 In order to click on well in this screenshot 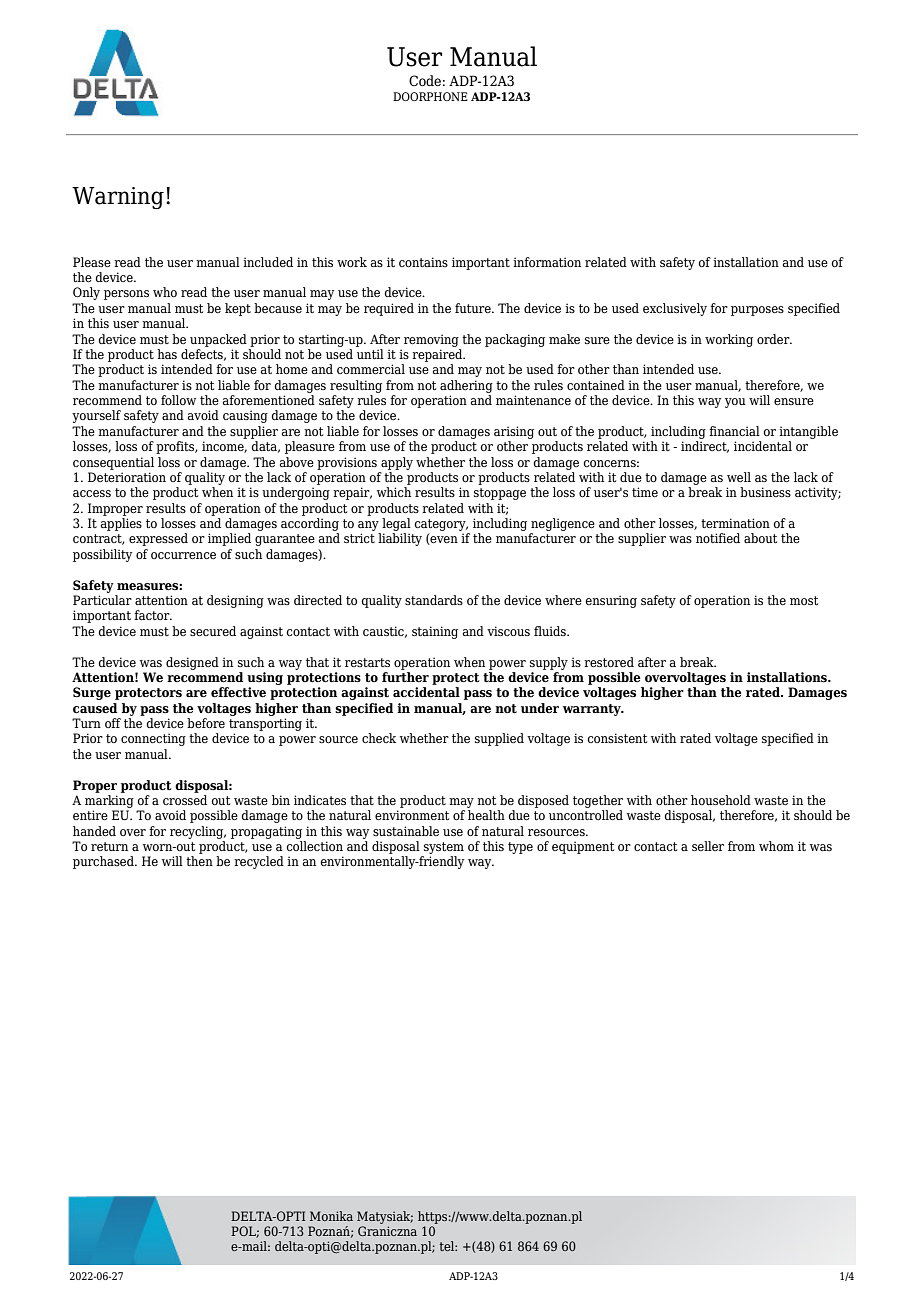, I will do `click(739, 477)`.
